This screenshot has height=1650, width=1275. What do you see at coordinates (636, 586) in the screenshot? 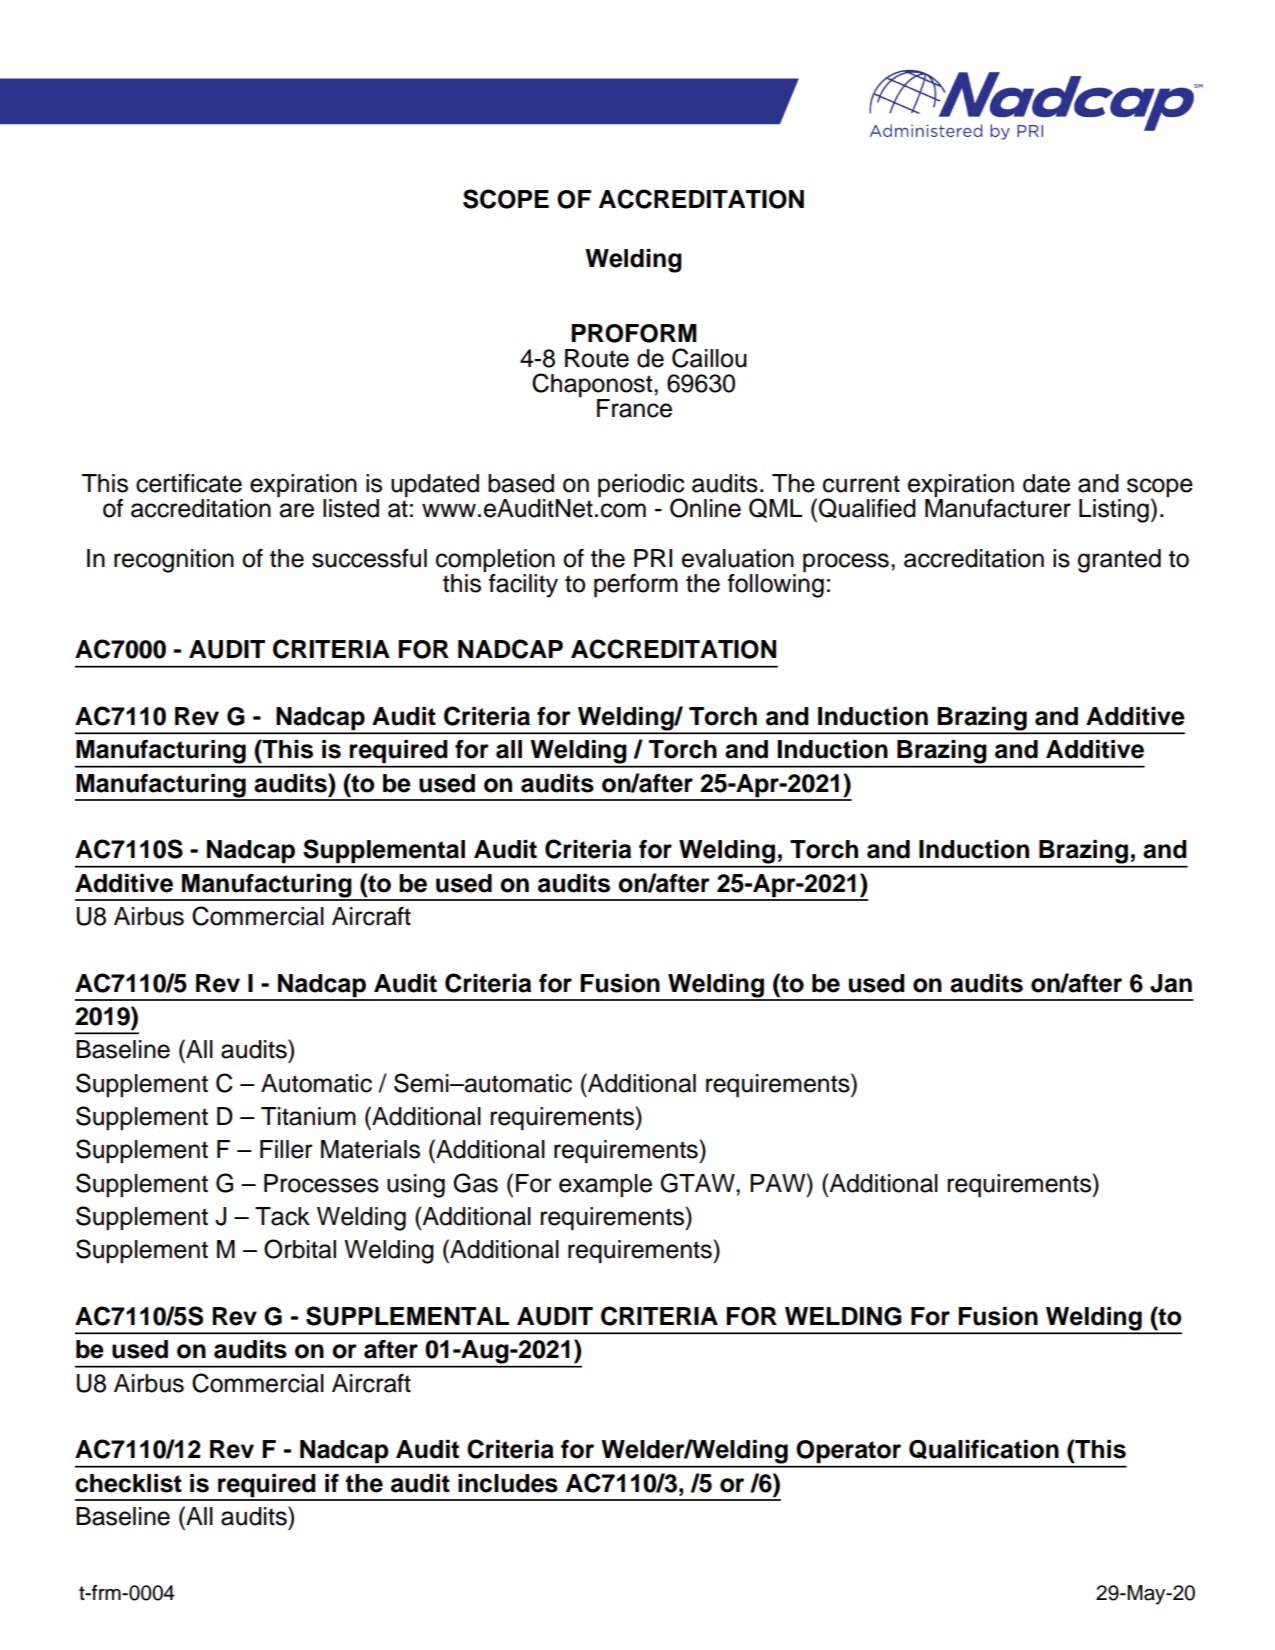
I see `perform` at bounding box center [636, 586].
